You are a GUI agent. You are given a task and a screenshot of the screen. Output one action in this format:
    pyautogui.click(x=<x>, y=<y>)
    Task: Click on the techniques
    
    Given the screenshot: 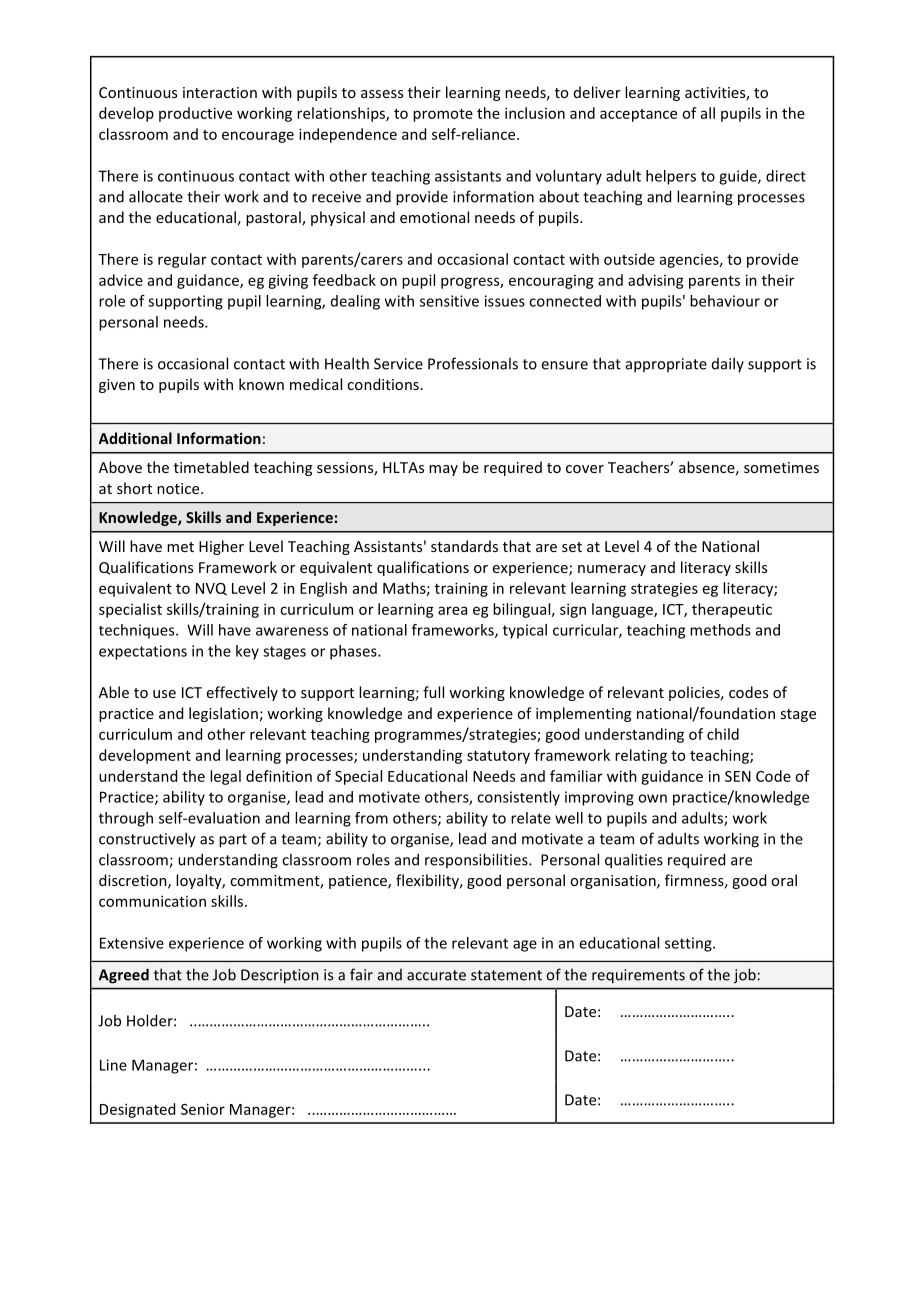 What is the action you would take?
    pyautogui.click(x=138, y=631)
